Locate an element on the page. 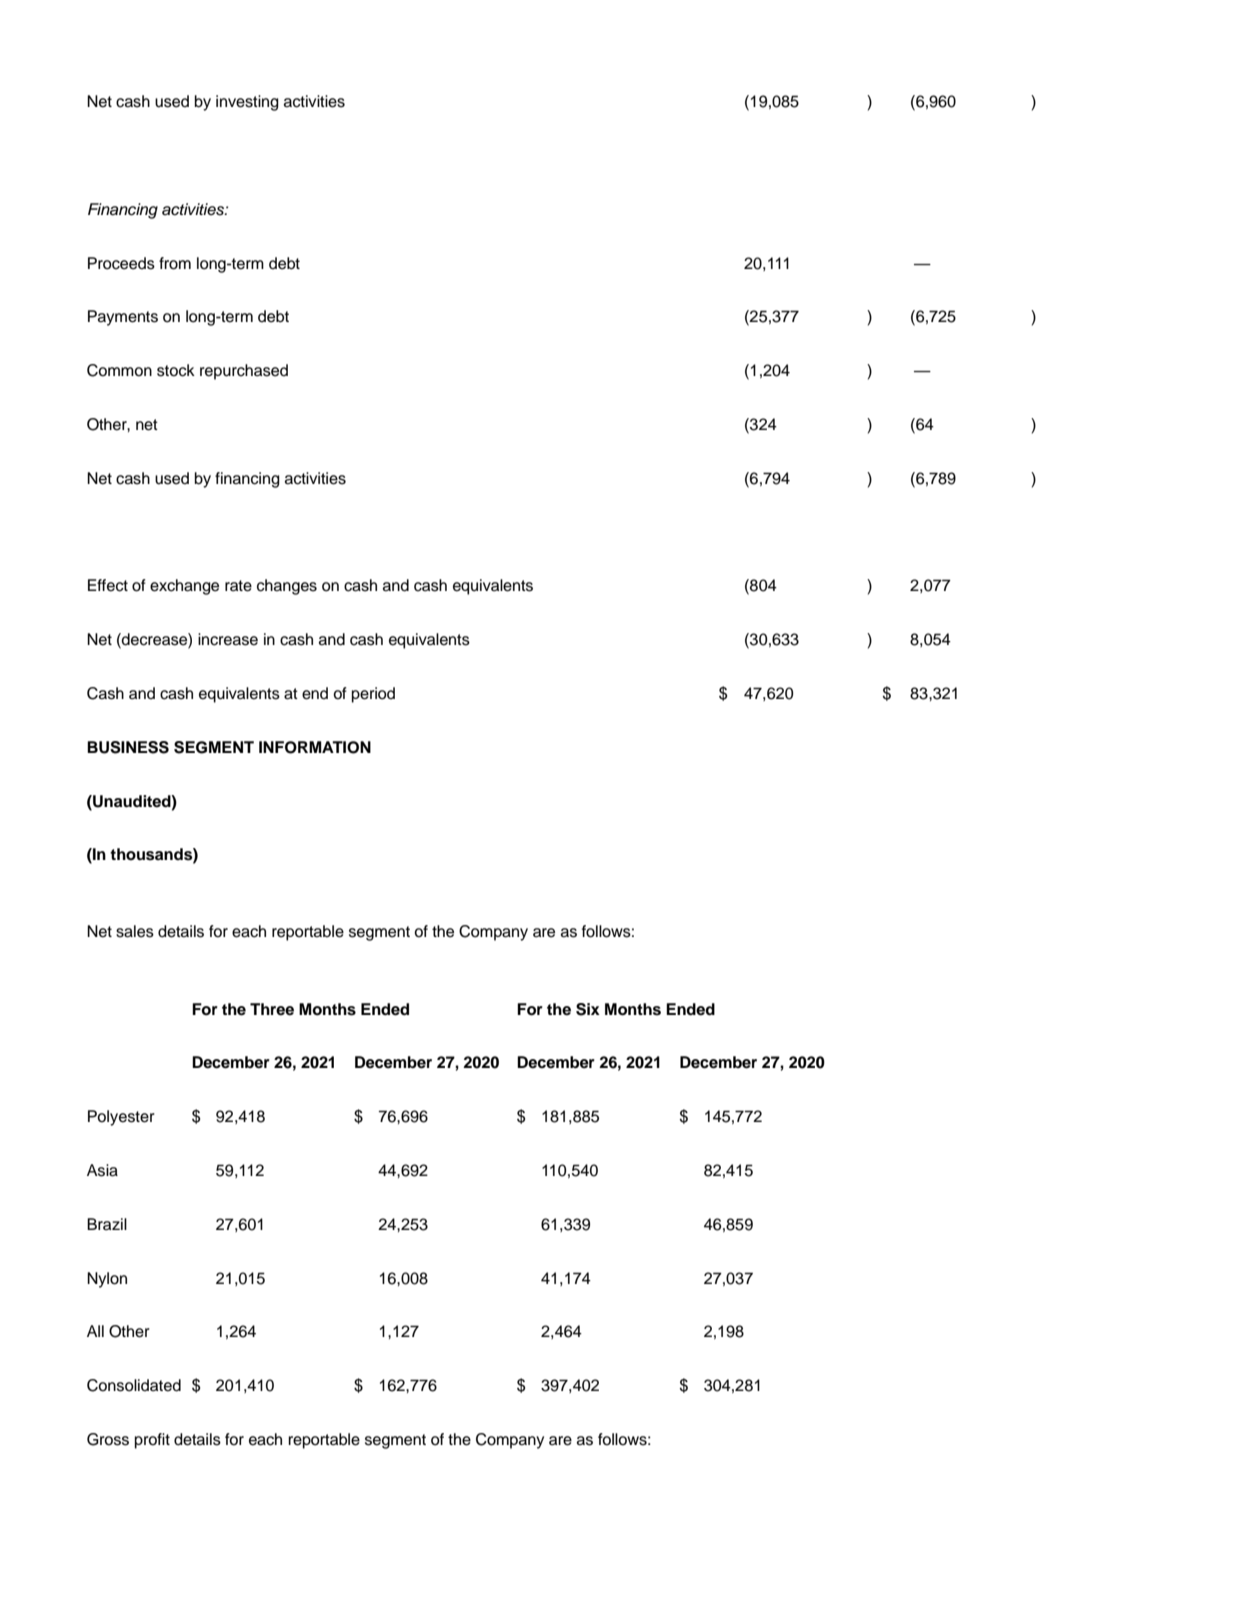 The height and width of the document is (1608, 1242). period is located at coordinates (373, 695).
